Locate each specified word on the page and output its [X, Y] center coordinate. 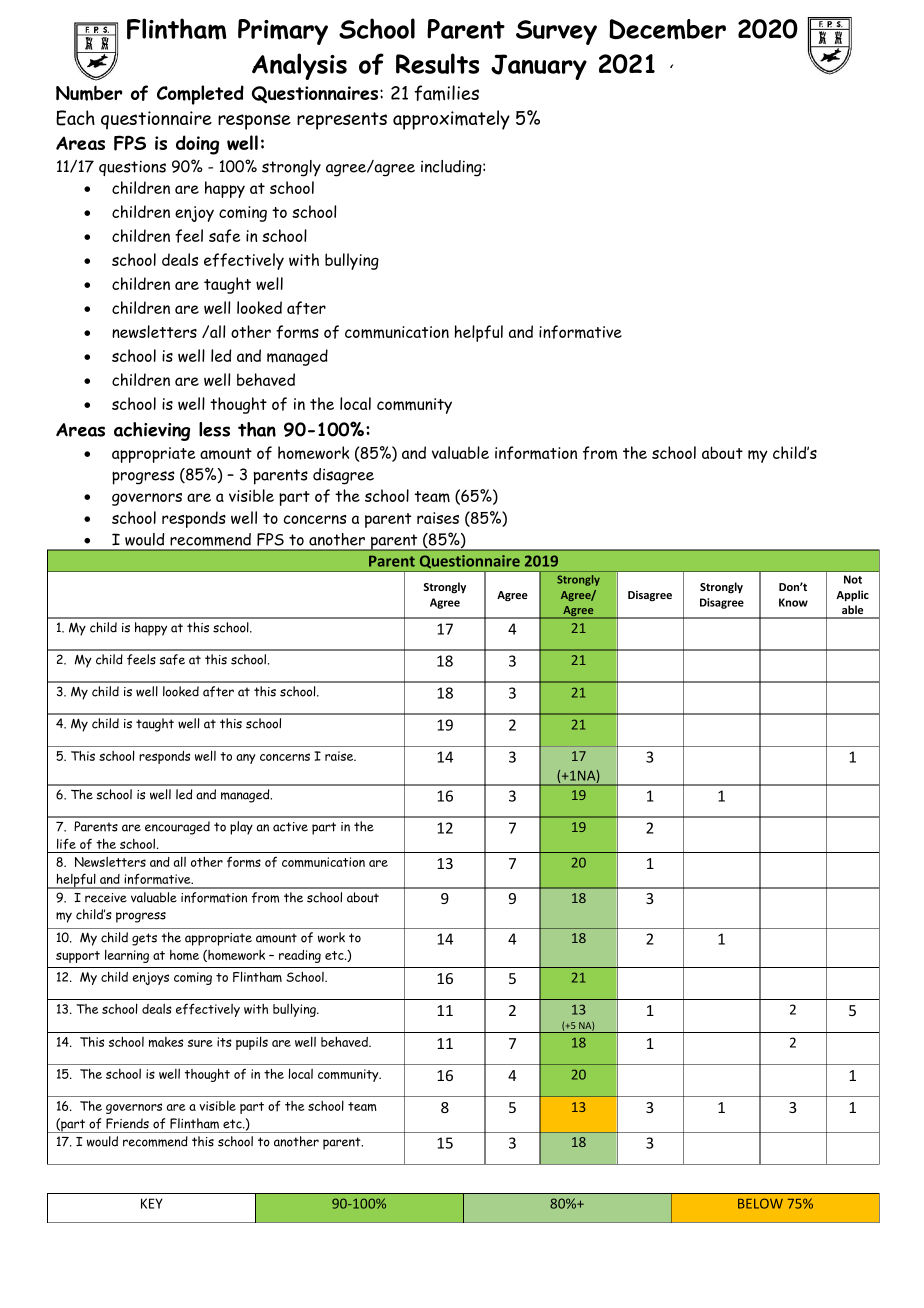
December [667, 29]
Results [437, 63]
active [290, 827]
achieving [152, 431]
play [241, 828]
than [257, 429]
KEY [152, 1203]
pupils [252, 1043]
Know [793, 602]
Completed [200, 95]
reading [300, 956]
